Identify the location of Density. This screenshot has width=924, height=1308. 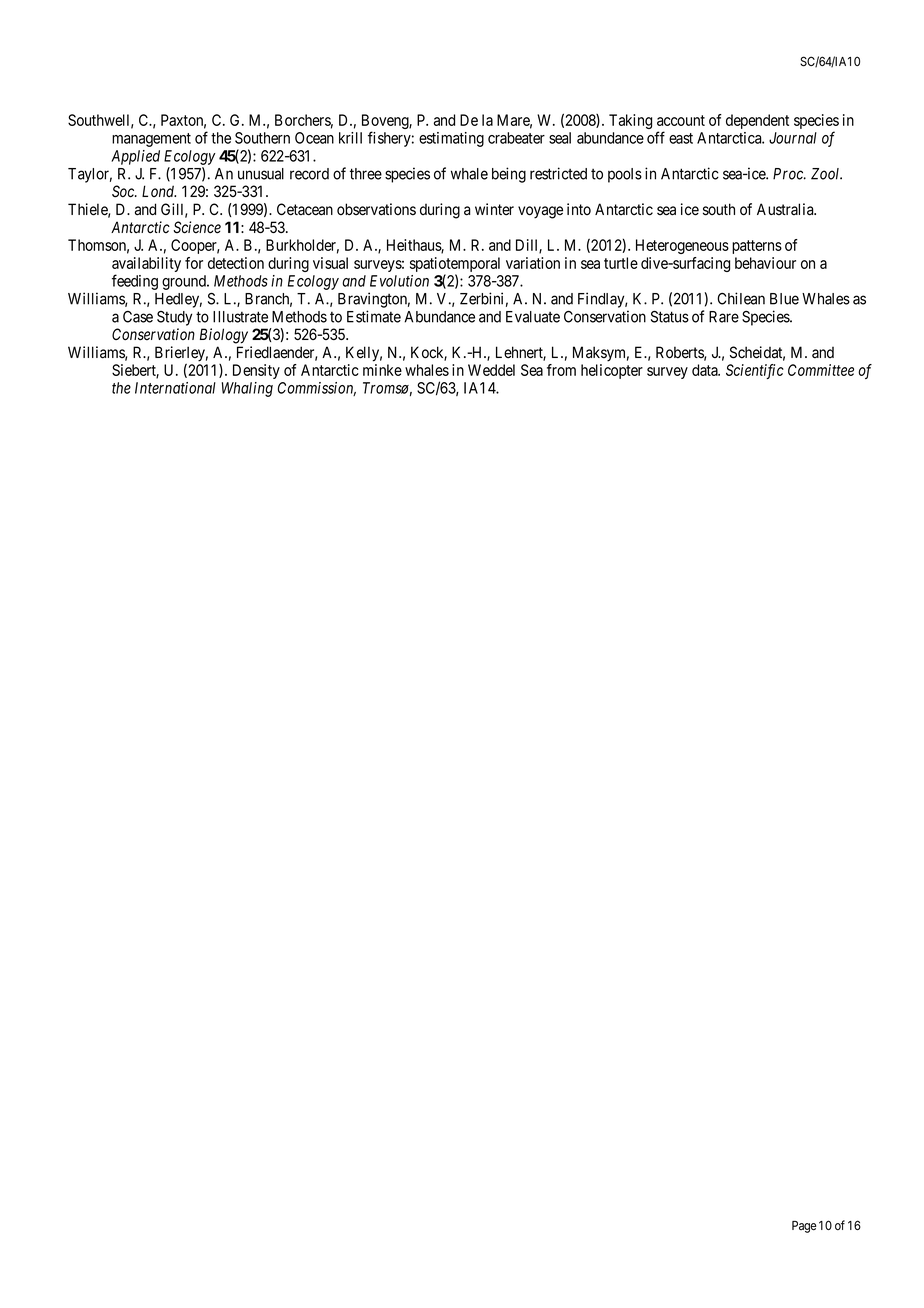
(256, 371).
